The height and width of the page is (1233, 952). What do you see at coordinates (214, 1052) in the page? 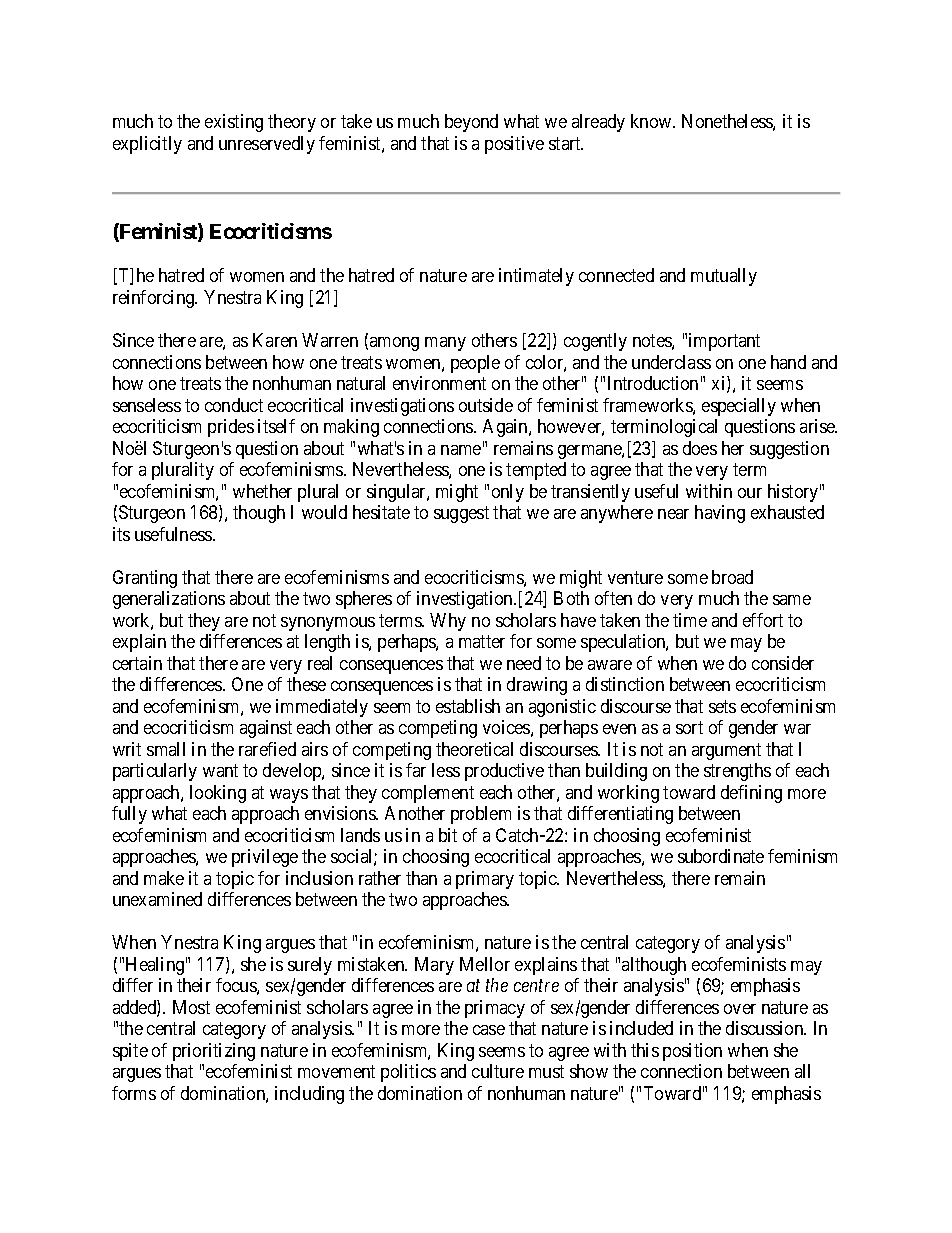
I see `prioritizing` at bounding box center [214, 1052].
